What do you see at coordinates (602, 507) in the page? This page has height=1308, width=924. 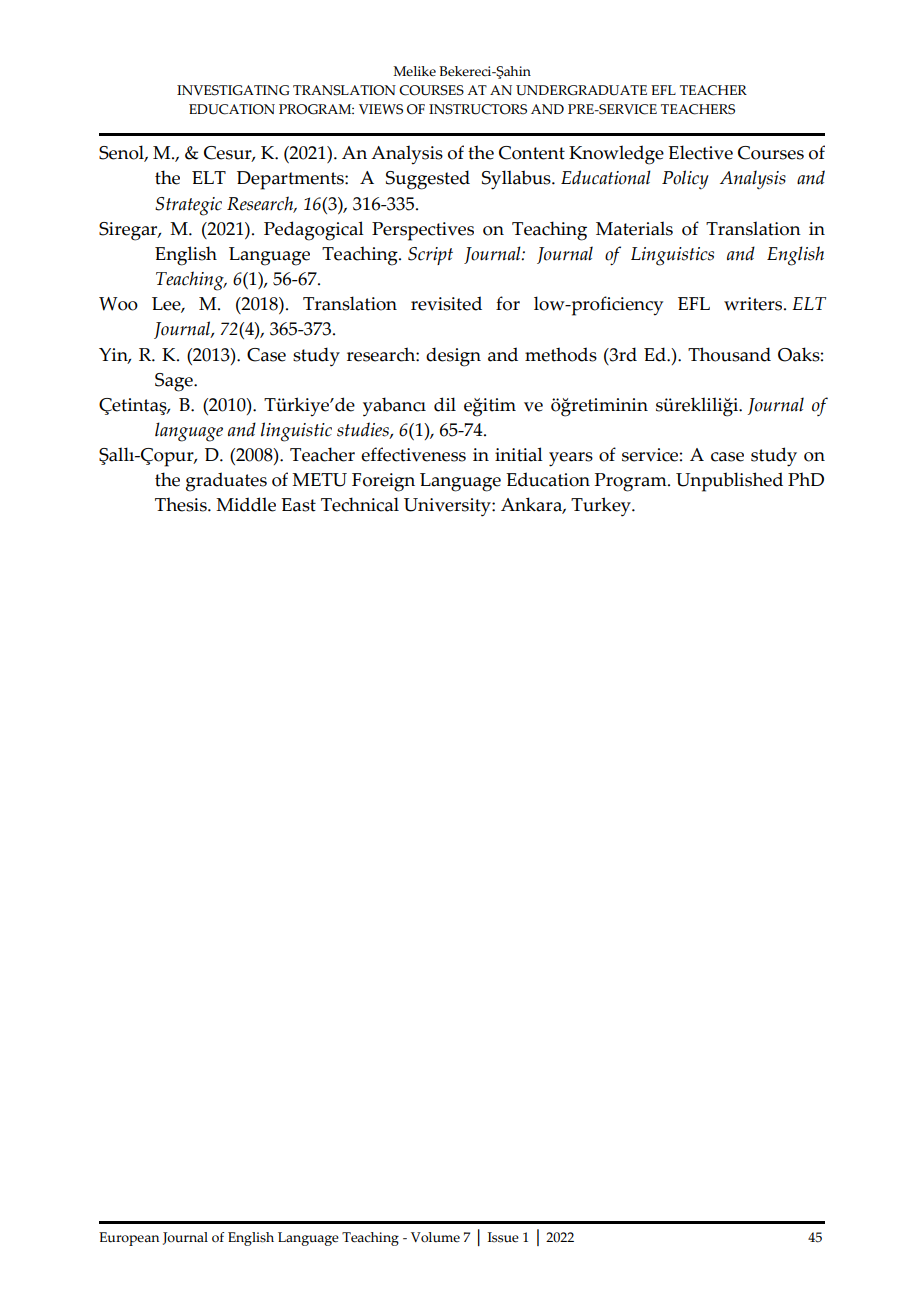 I see `Turkey` at bounding box center [602, 507].
